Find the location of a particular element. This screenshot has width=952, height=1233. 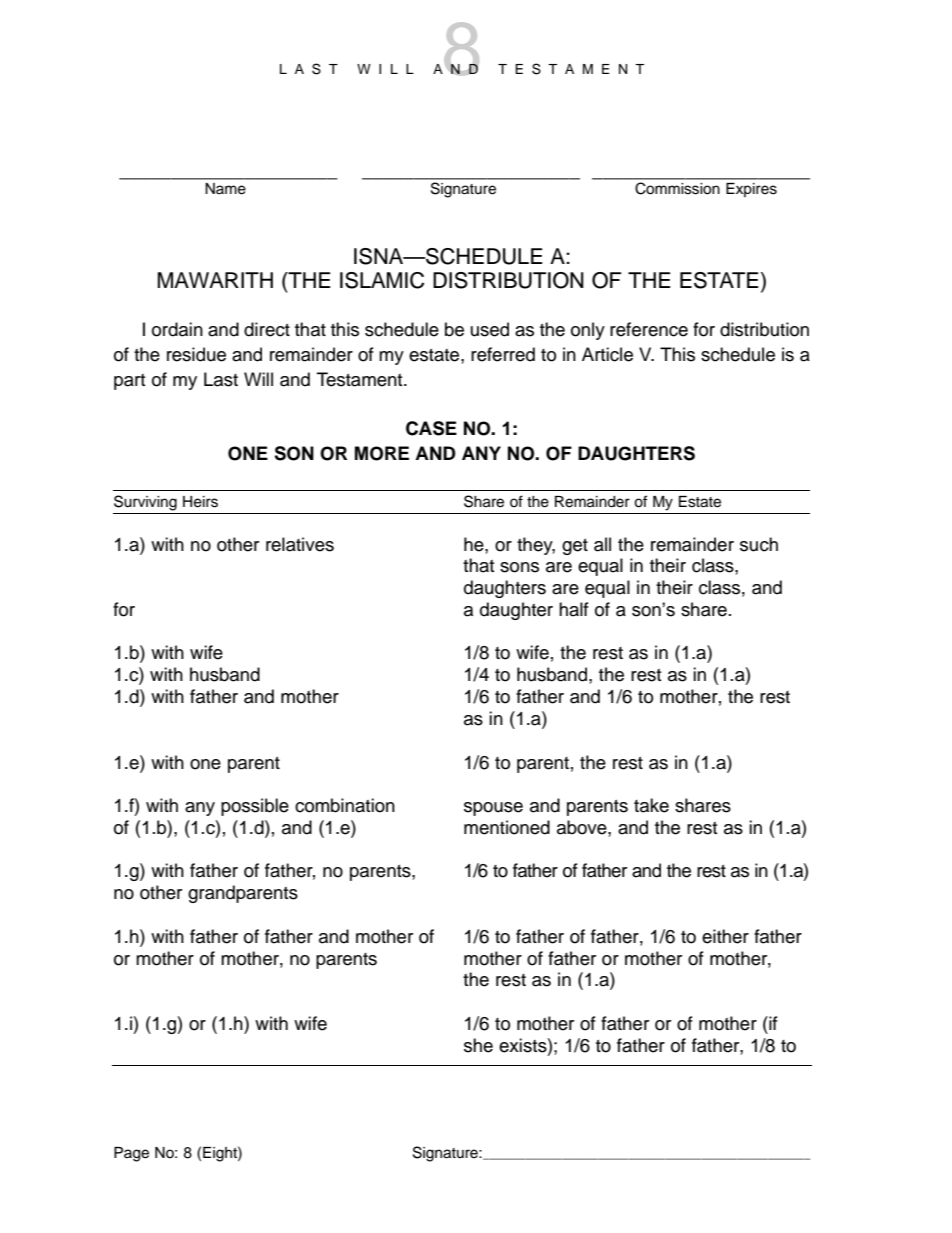

Page is located at coordinates (131, 1154).
